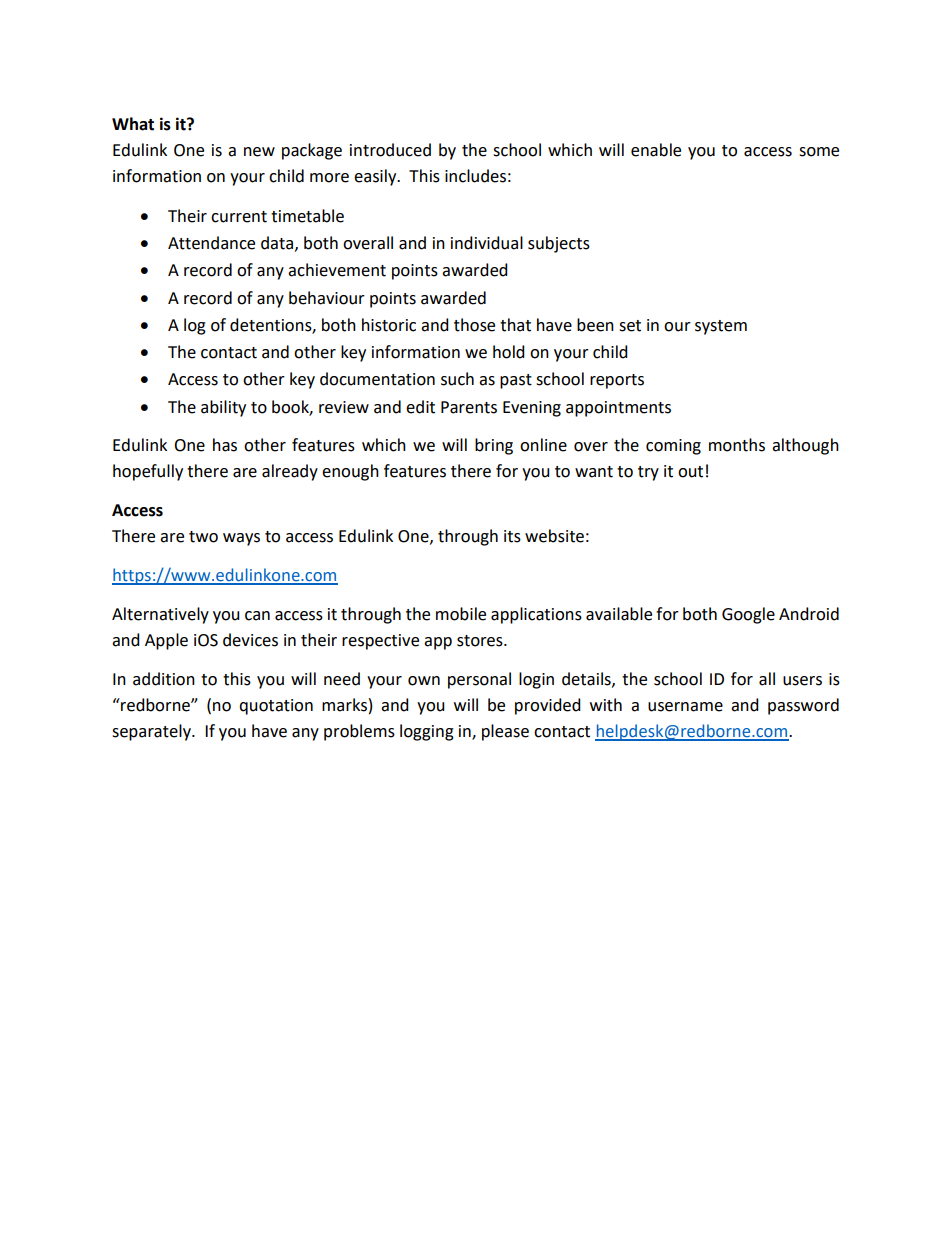 The width and height of the screenshot is (952, 1233). What do you see at coordinates (225, 445) in the screenshot?
I see `has` at bounding box center [225, 445].
